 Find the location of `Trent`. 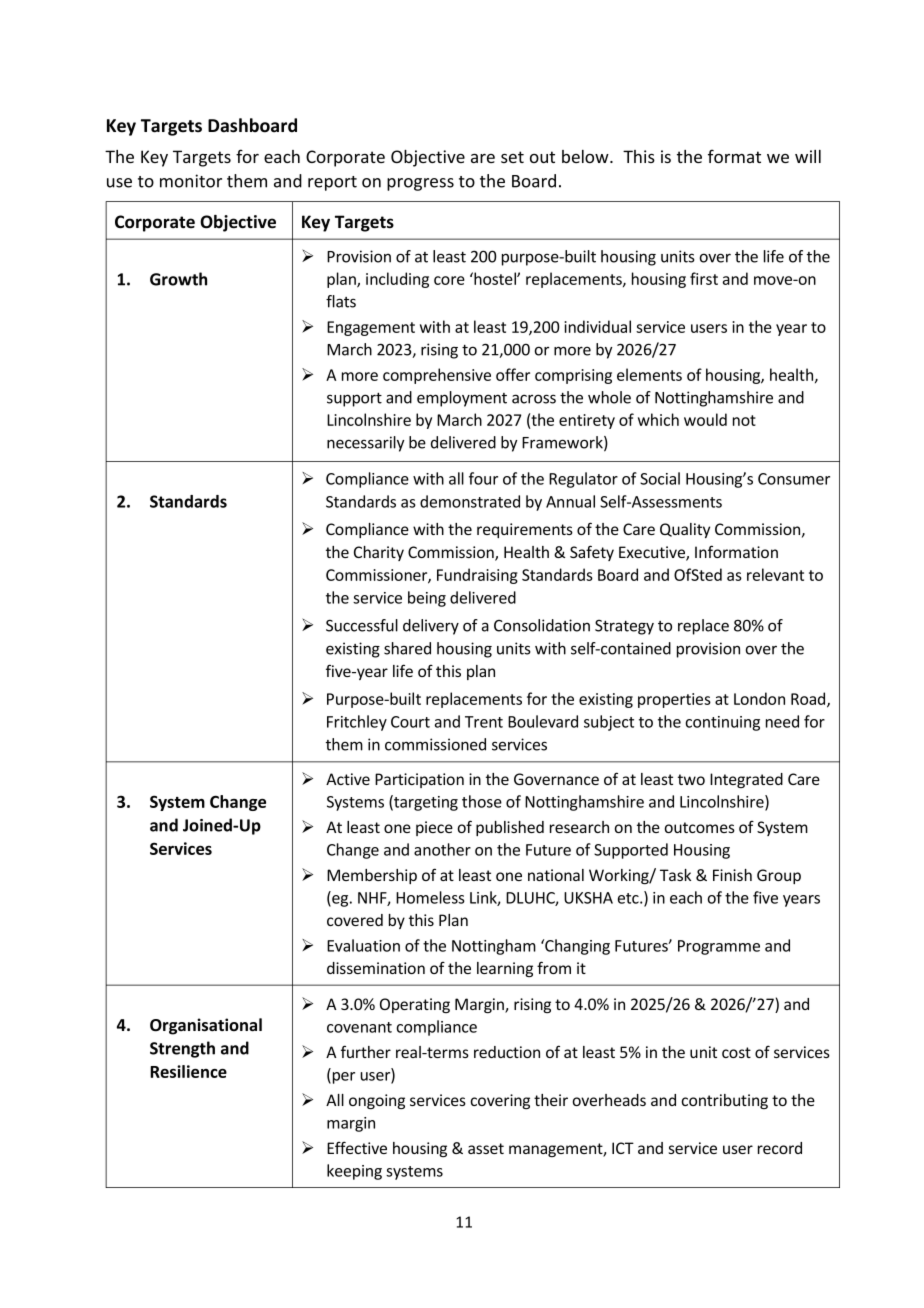

Trent is located at coordinates (484, 722).
